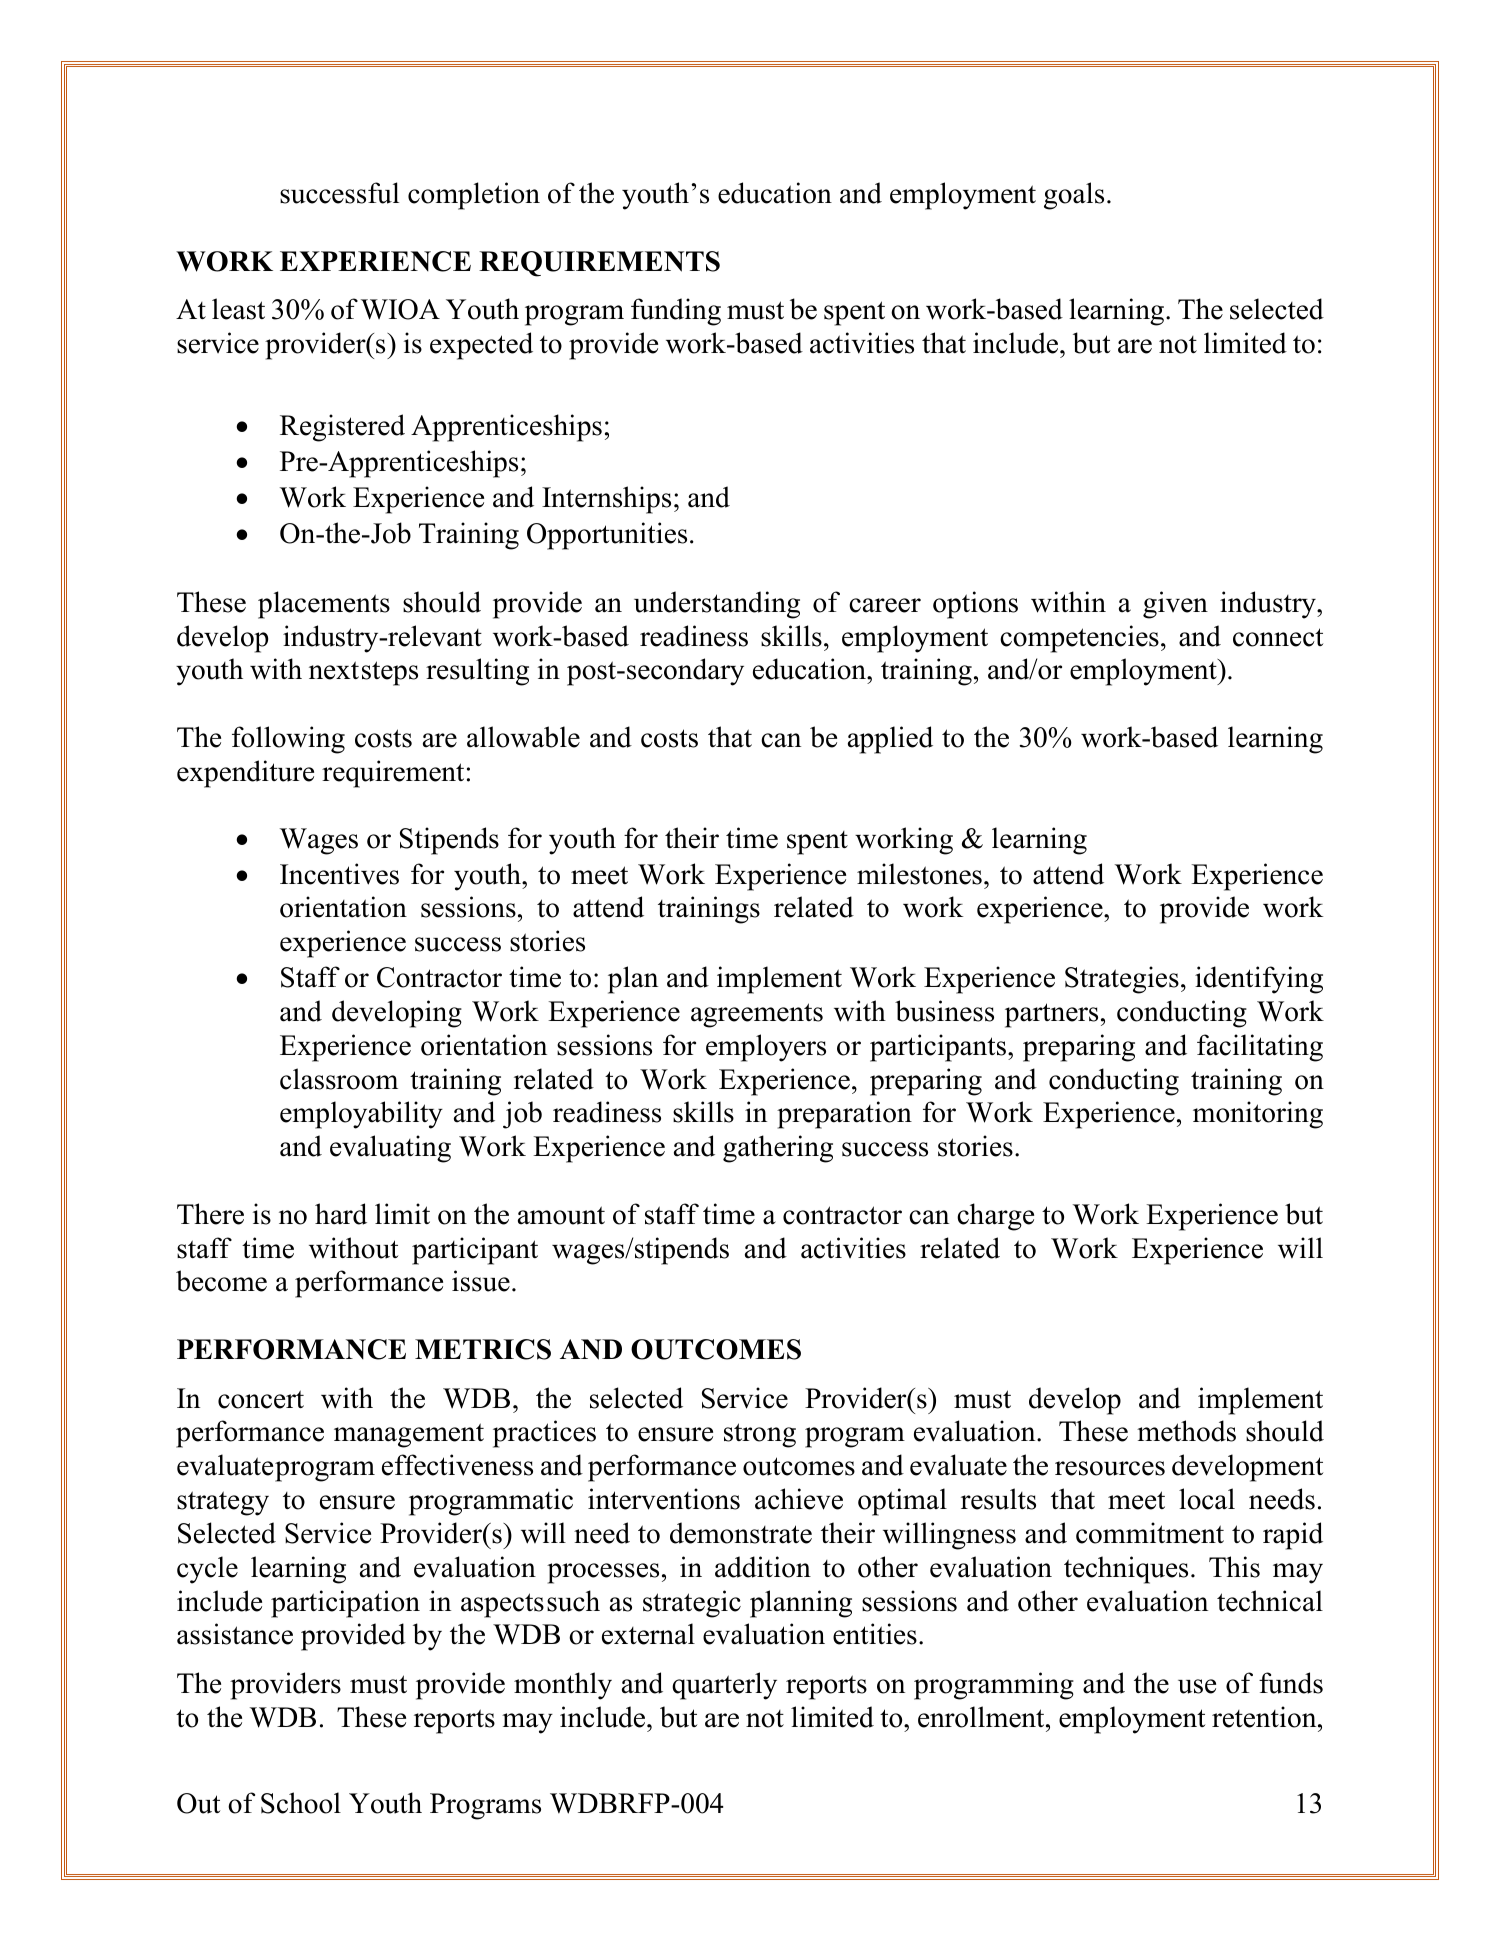 The height and width of the screenshot is (1941, 1500). What do you see at coordinates (288, 740) in the screenshot?
I see `following` at bounding box center [288, 740].
